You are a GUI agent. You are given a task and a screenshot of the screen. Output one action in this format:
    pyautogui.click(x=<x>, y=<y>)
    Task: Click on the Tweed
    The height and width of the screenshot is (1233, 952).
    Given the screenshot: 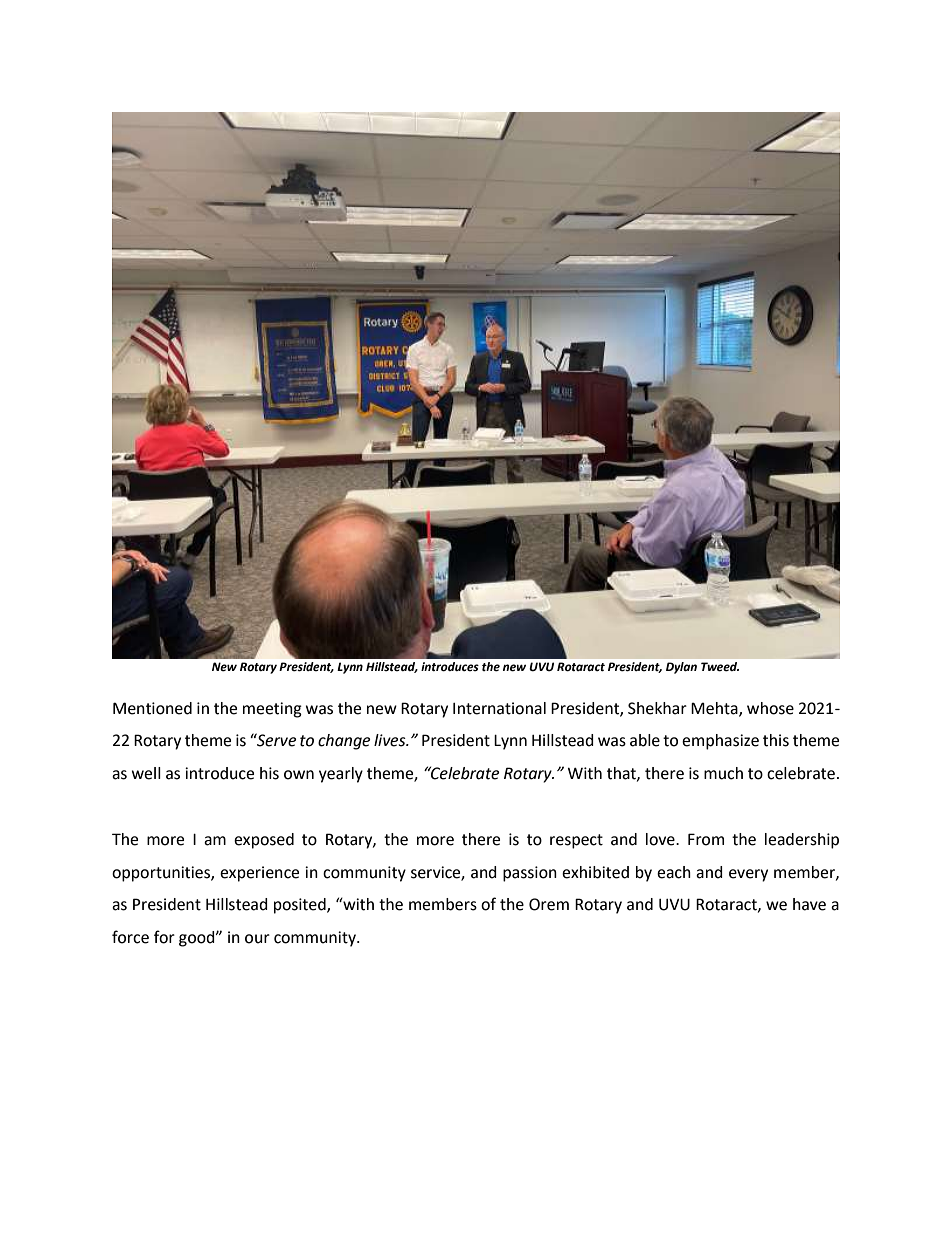 What is the action you would take?
    pyautogui.click(x=720, y=667)
